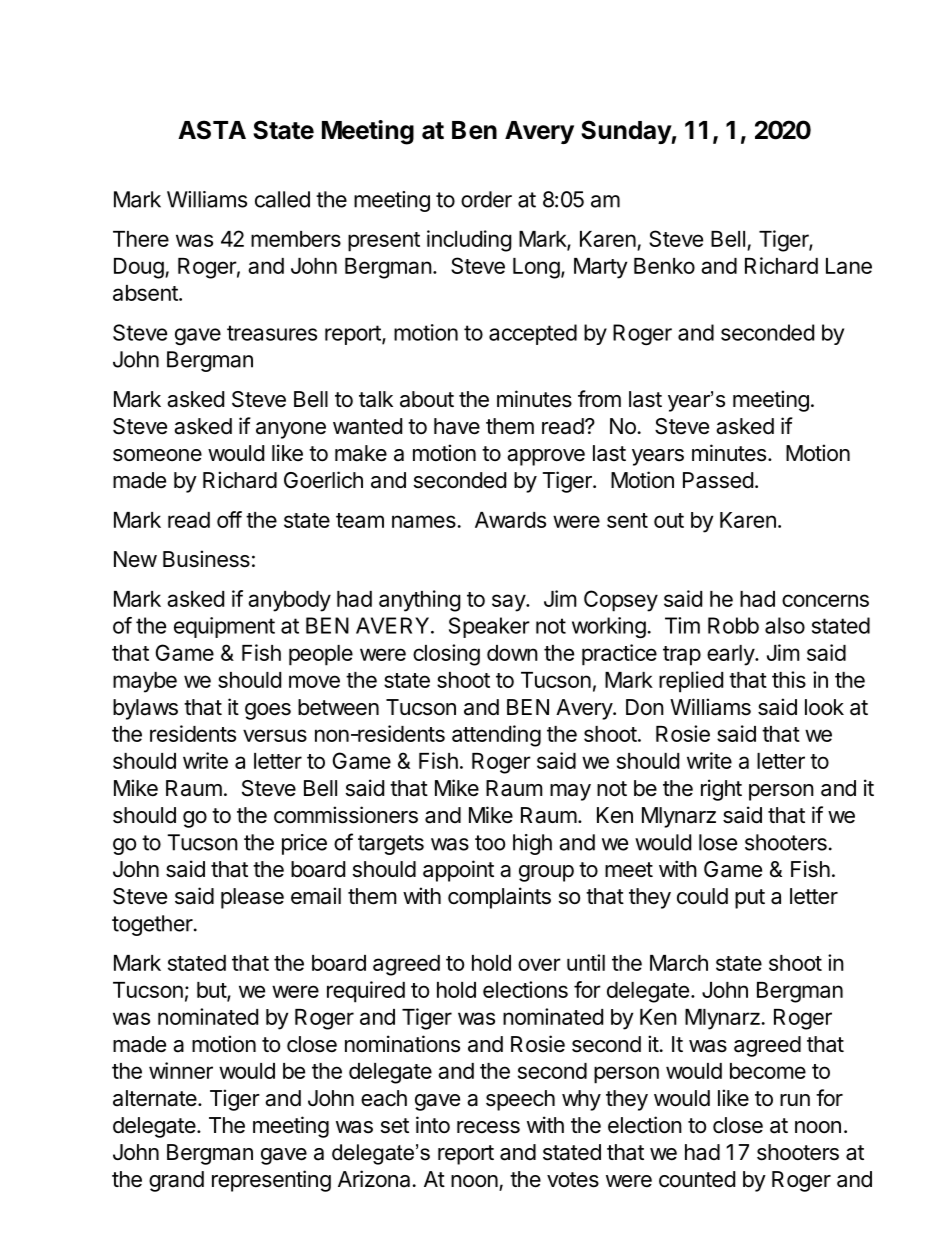  What do you see at coordinates (486, 199) in the screenshot?
I see `order` at bounding box center [486, 199].
